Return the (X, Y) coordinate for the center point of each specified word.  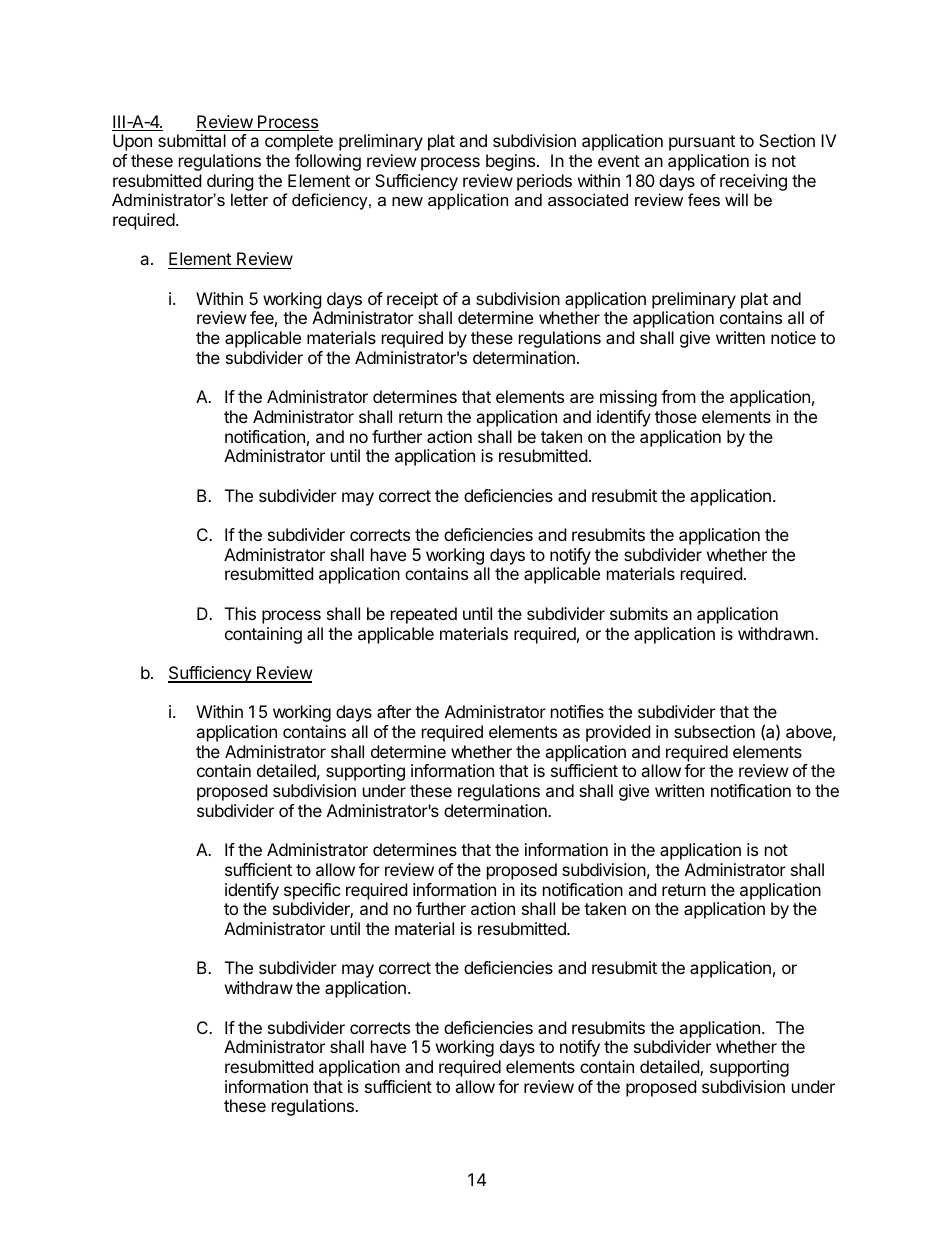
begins (512, 162)
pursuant (702, 143)
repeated (424, 615)
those (676, 416)
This (240, 613)
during (230, 182)
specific (312, 891)
